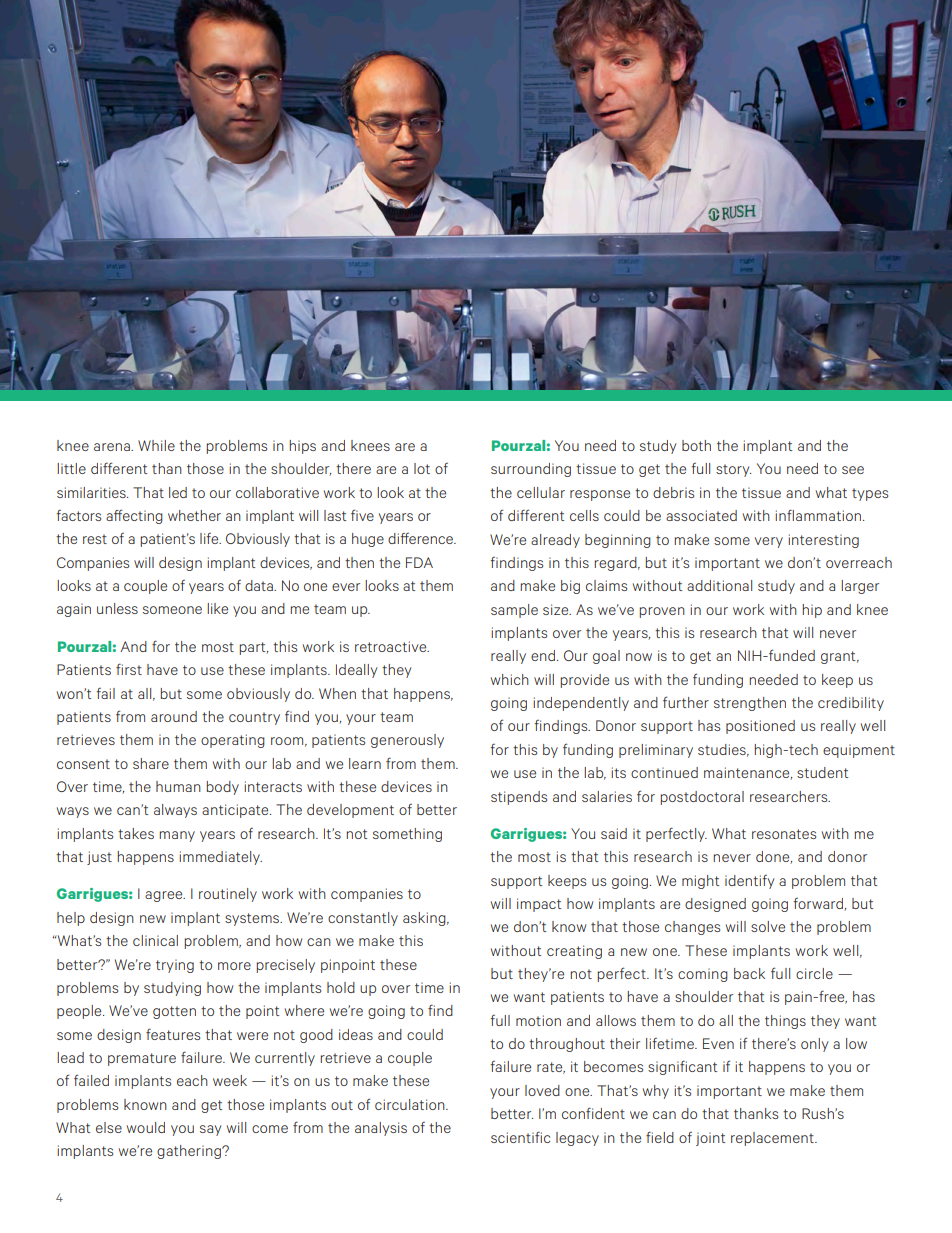 Image resolution: width=952 pixels, height=1233 pixels. What do you see at coordinates (156, 445) in the page?
I see `While` at bounding box center [156, 445].
